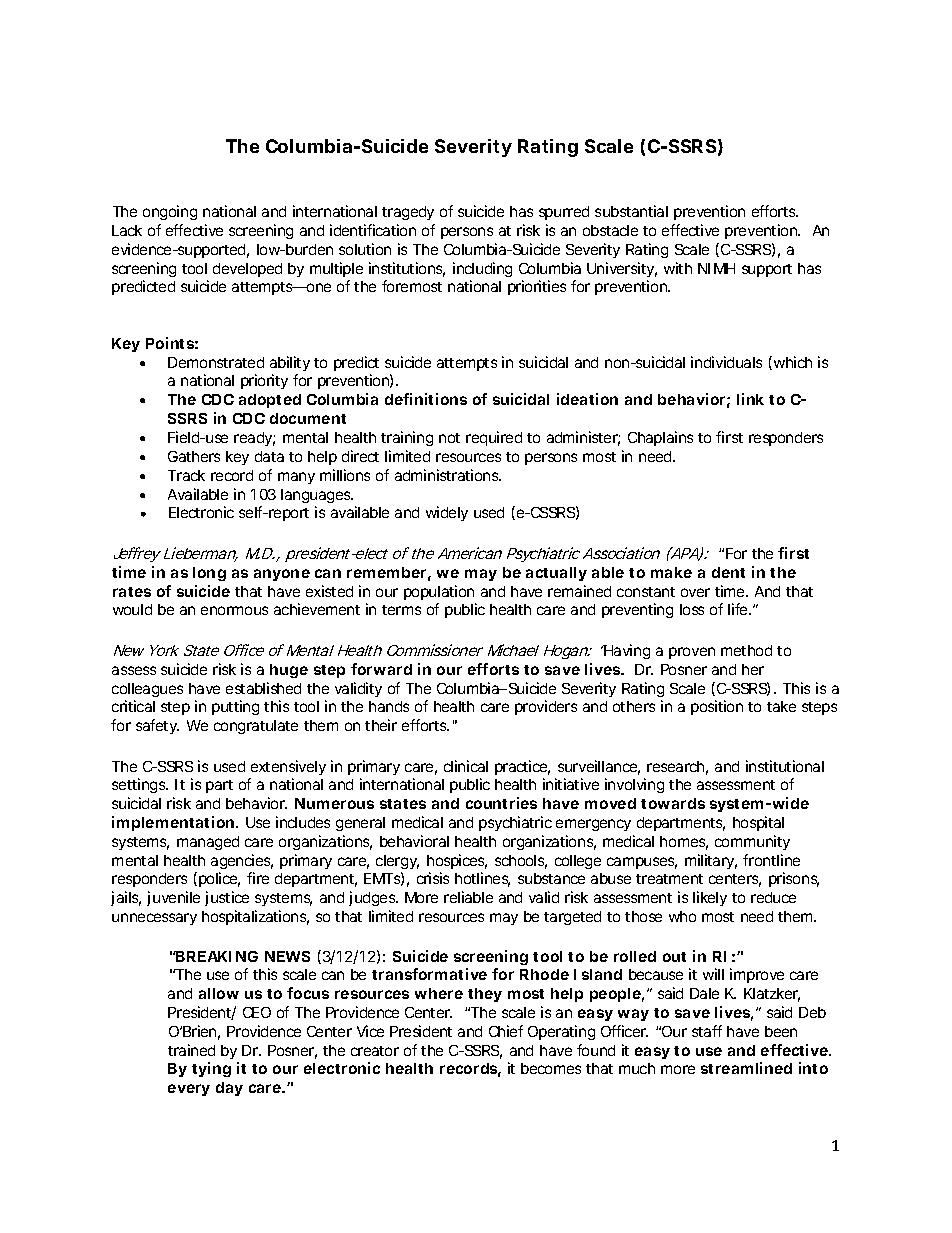 Image resolution: width=952 pixels, height=1233 pixels. What do you see at coordinates (234, 610) in the document?
I see `enormous` at bounding box center [234, 610].
